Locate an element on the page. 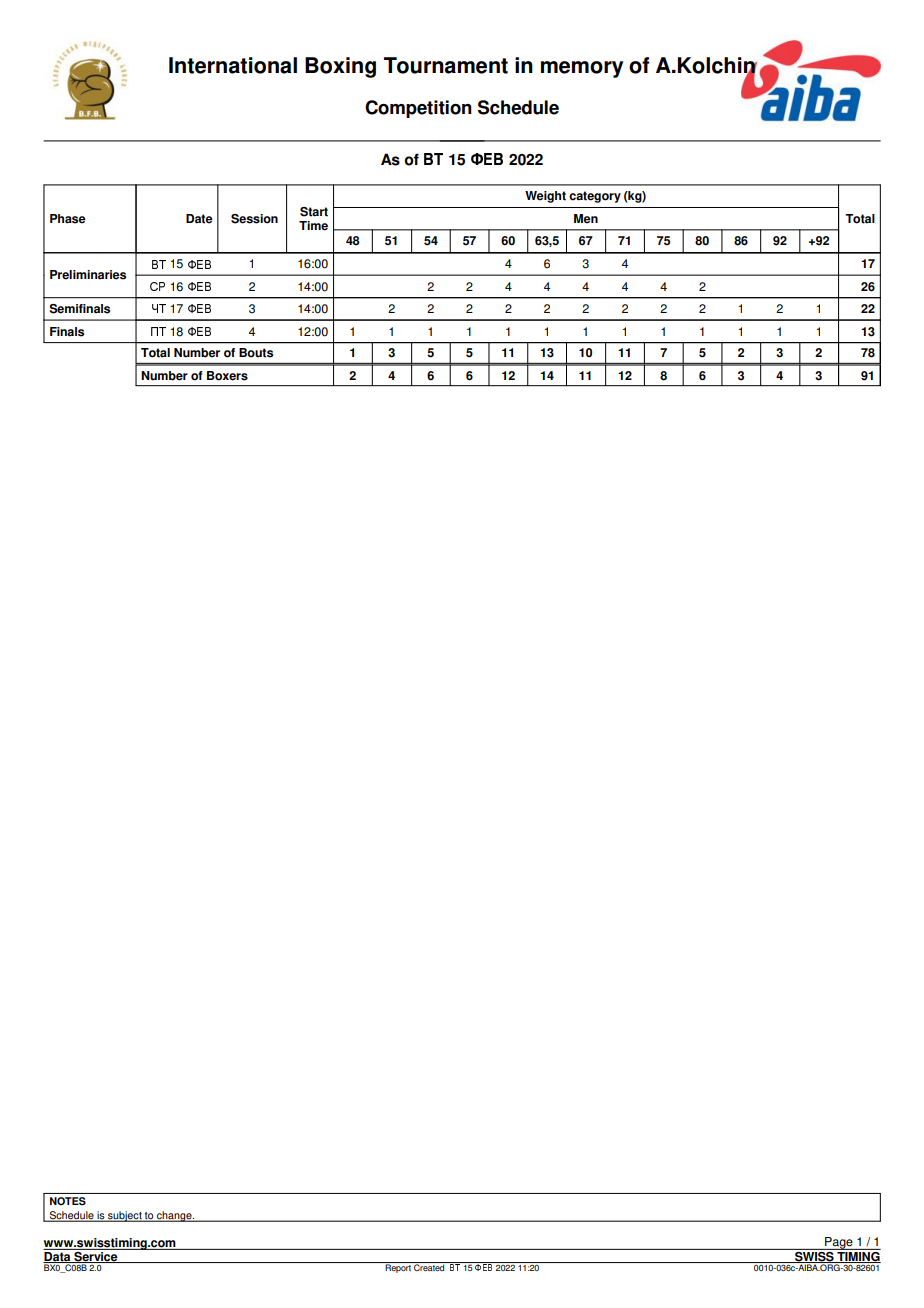 This page has width=924, height=1308. International is located at coordinates (233, 65).
